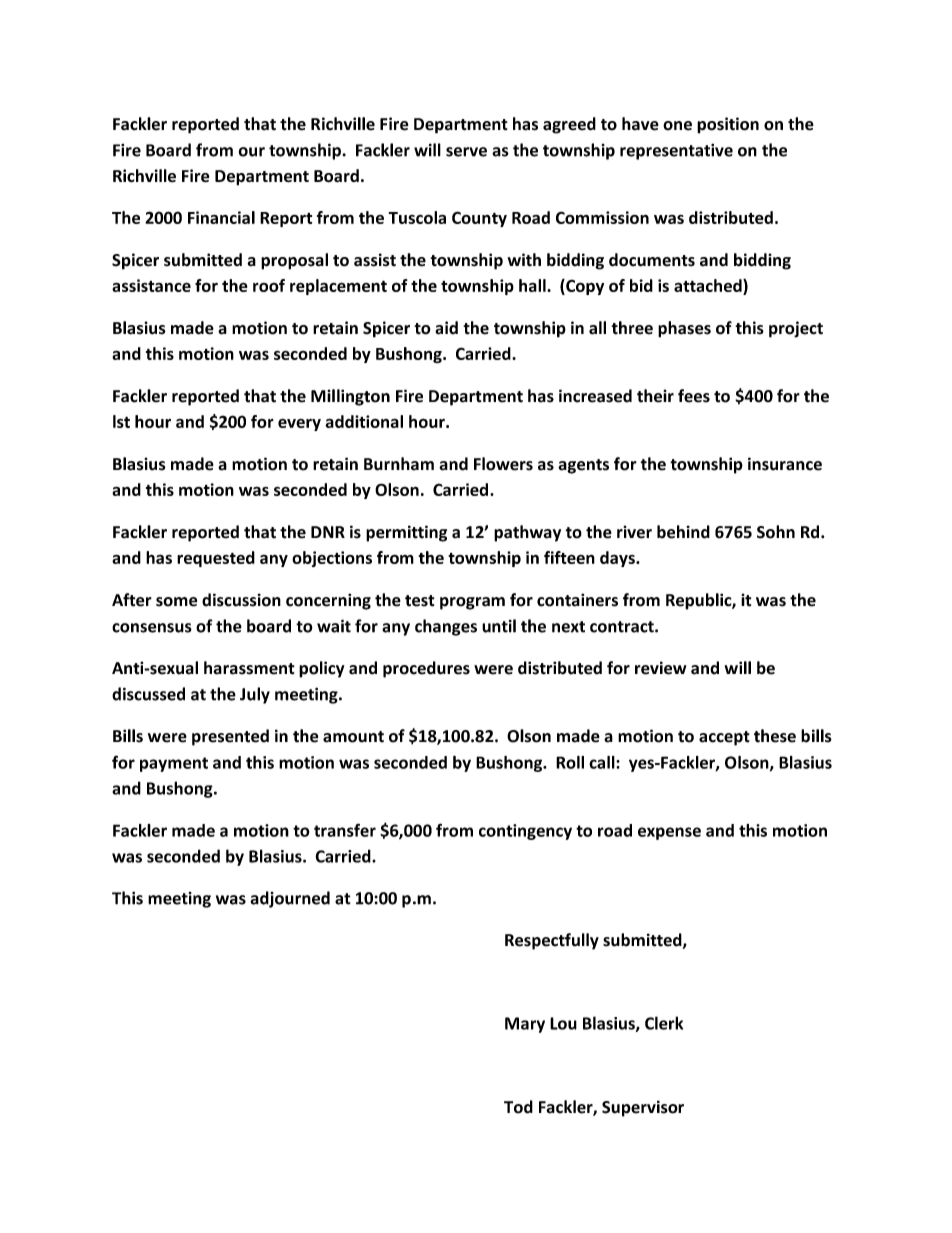 Image resolution: width=952 pixels, height=1233 pixels. What do you see at coordinates (724, 738) in the page?
I see `accept` at bounding box center [724, 738].
